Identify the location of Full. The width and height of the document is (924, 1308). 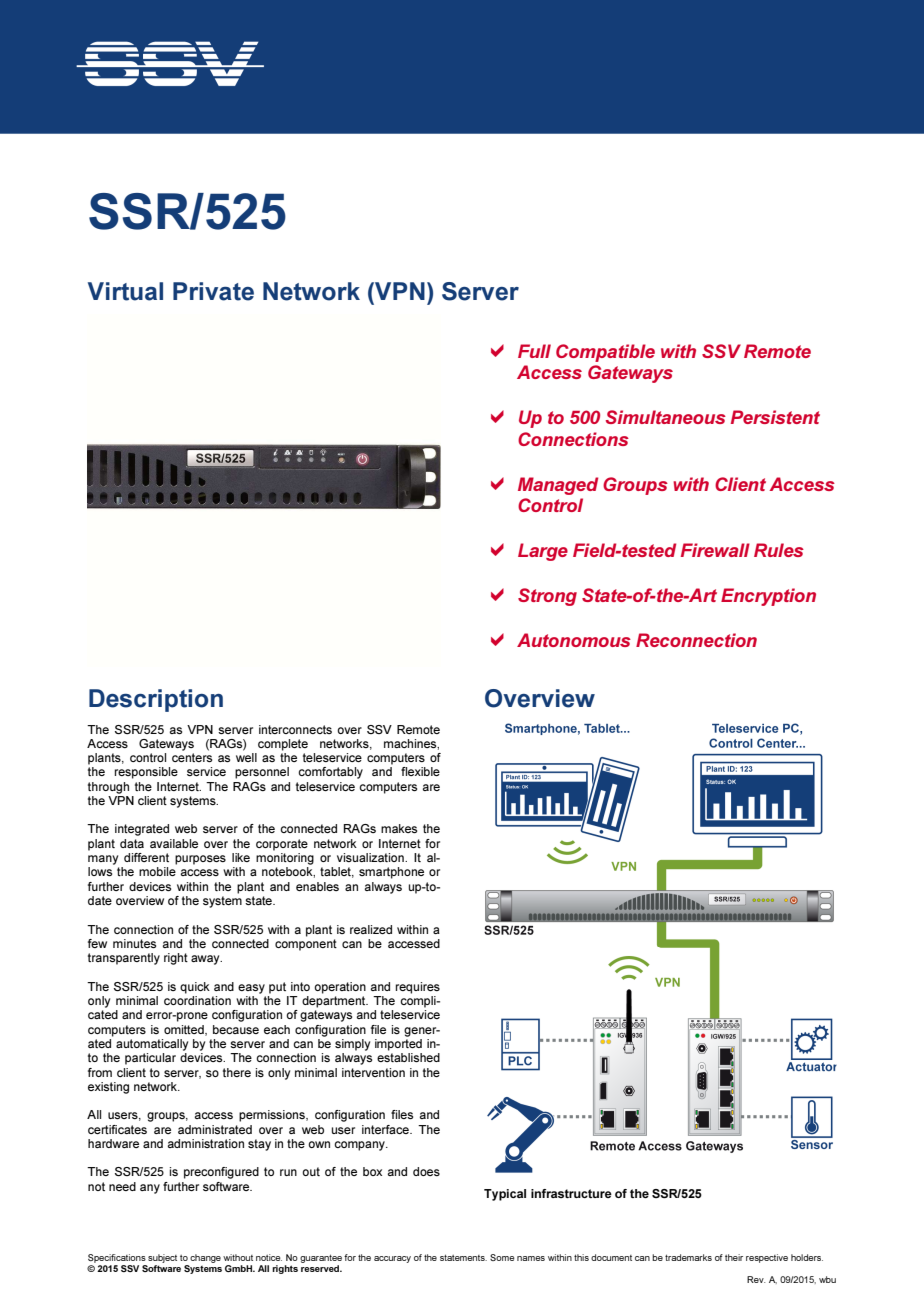
(534, 351).
